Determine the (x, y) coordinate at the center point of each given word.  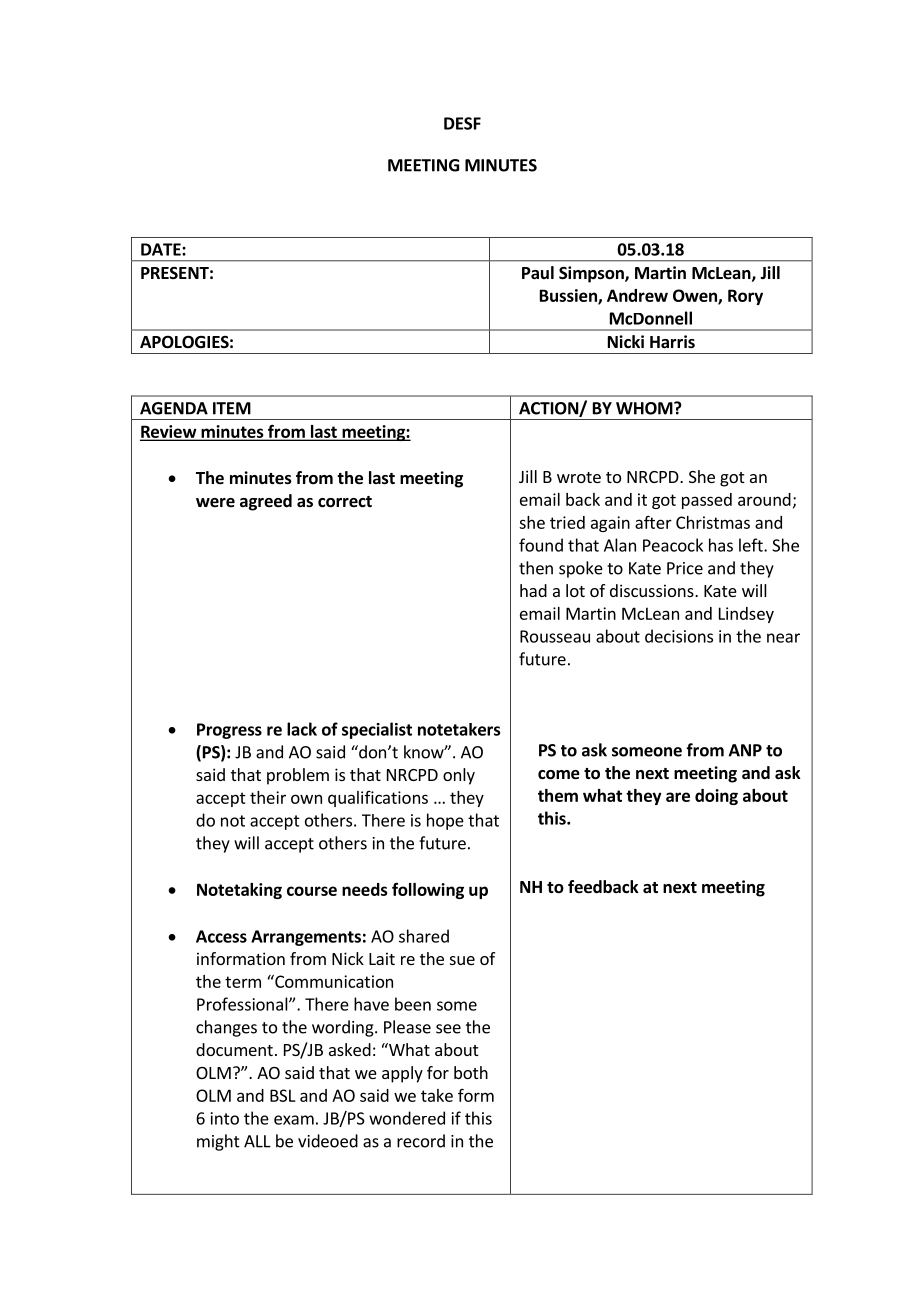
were (215, 503)
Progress (229, 731)
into (225, 1118)
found (541, 545)
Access (221, 936)
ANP (745, 750)
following (428, 890)
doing (716, 797)
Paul (538, 272)
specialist (377, 730)
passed (707, 501)
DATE (162, 249)
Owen (696, 297)
